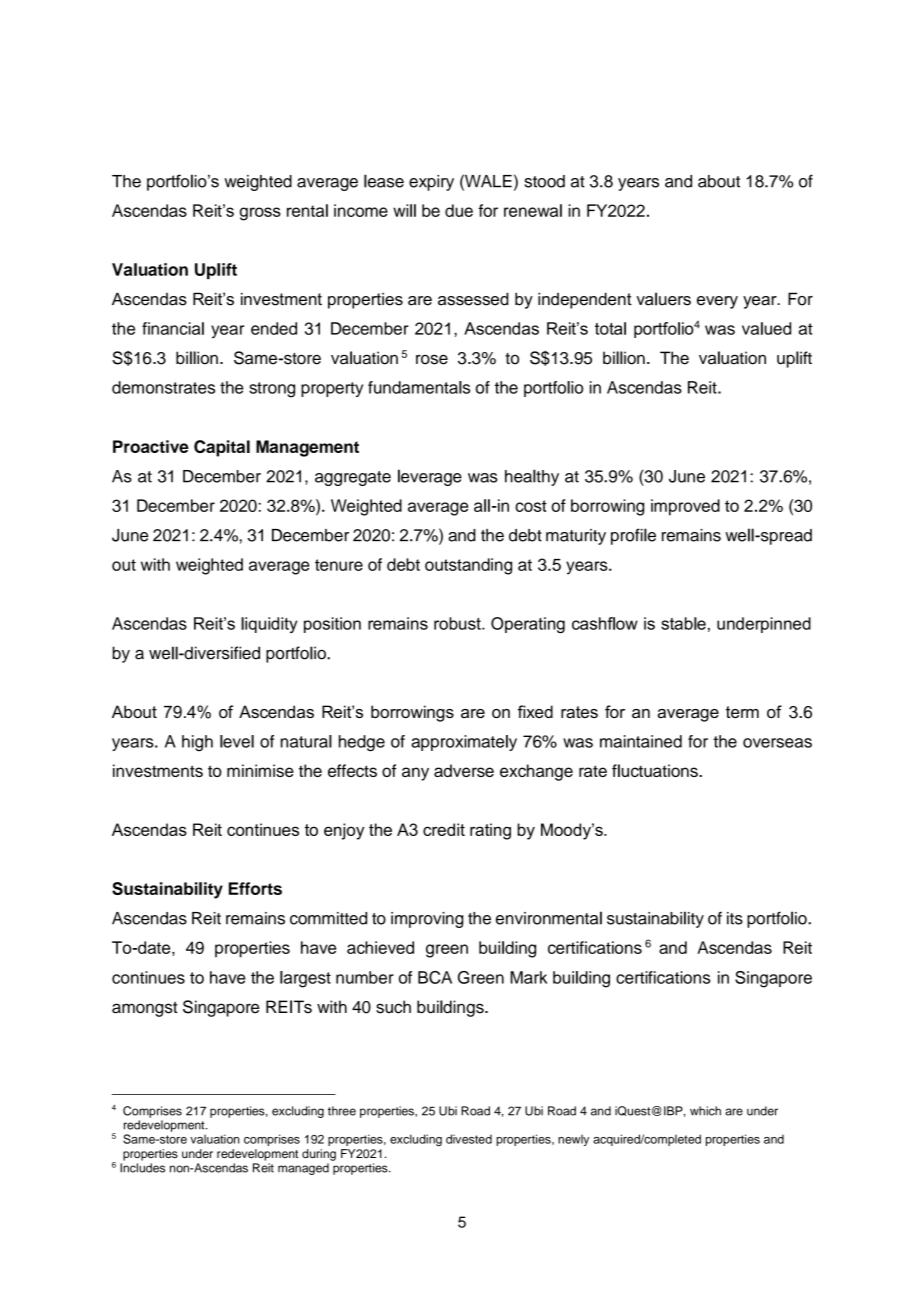 The image size is (924, 1308). Describe the element at coordinates (685, 507) in the screenshot. I see `improved` at that location.
